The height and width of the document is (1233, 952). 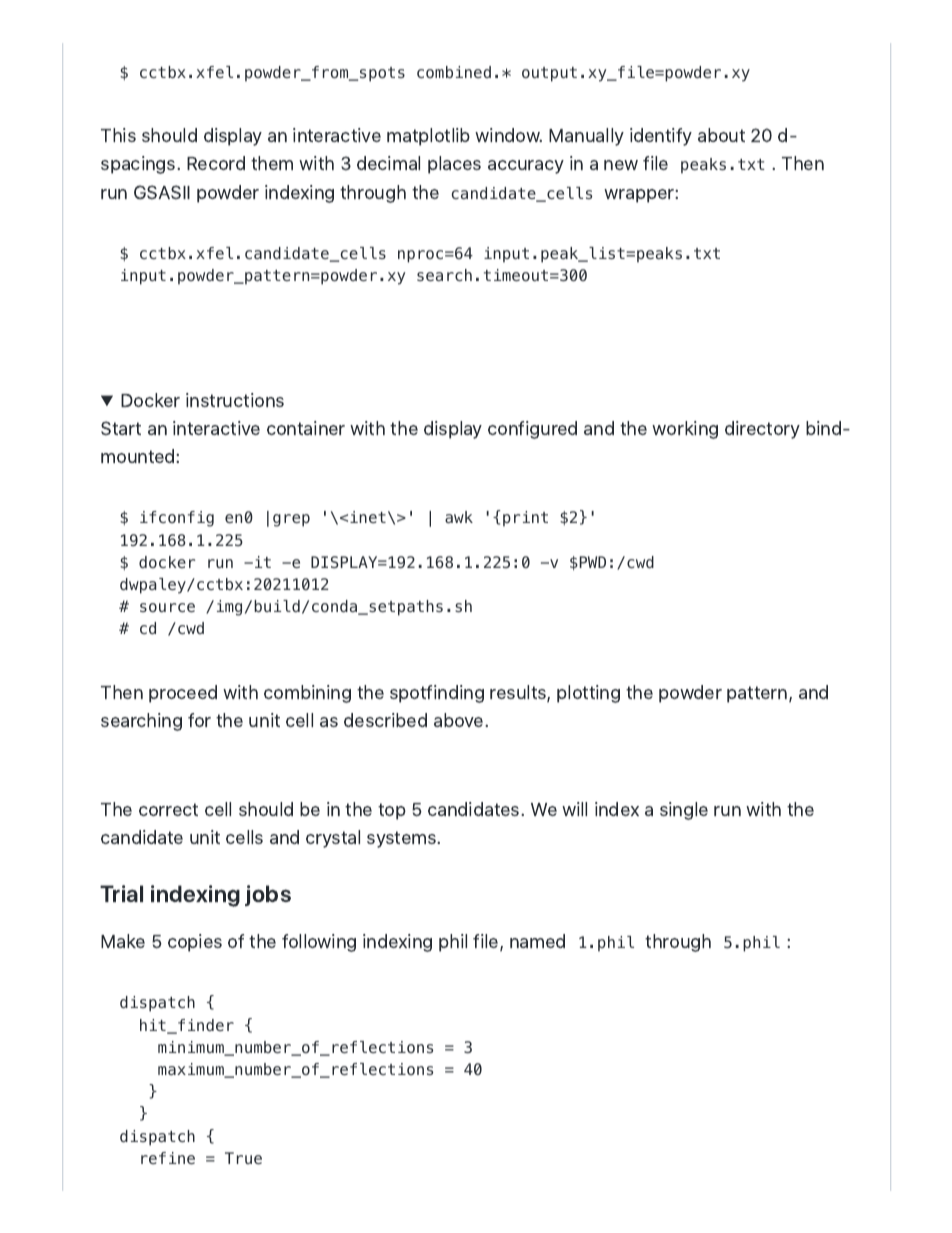 I want to click on True, so click(x=243, y=1158).
